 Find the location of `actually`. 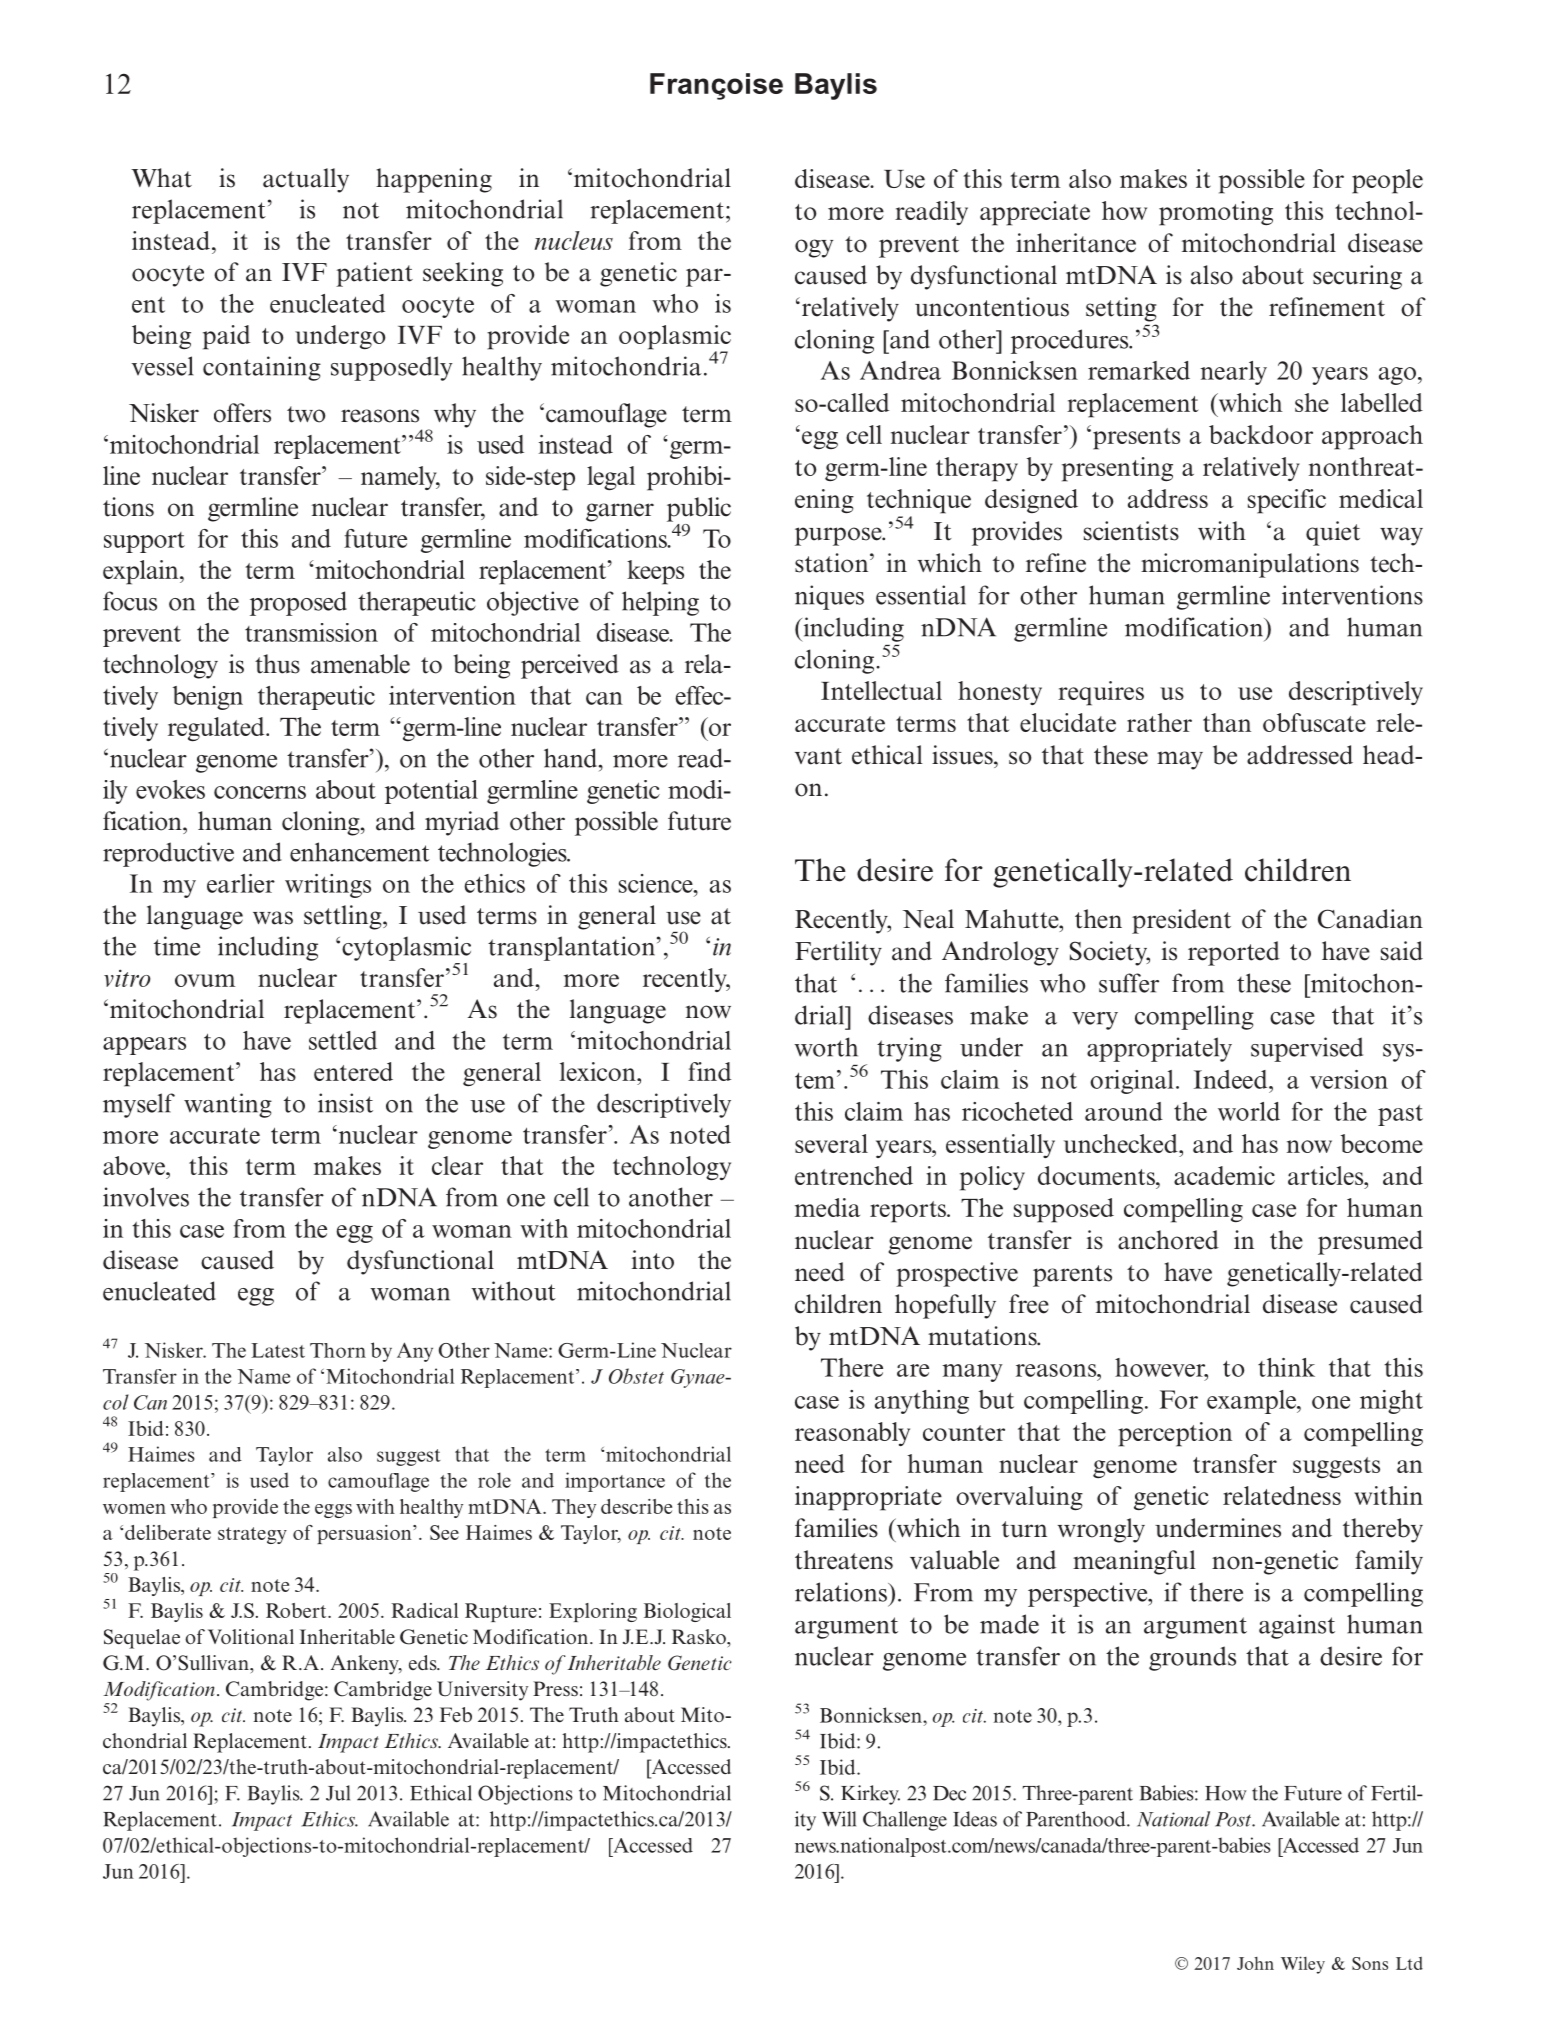

actually is located at coordinates (306, 180).
